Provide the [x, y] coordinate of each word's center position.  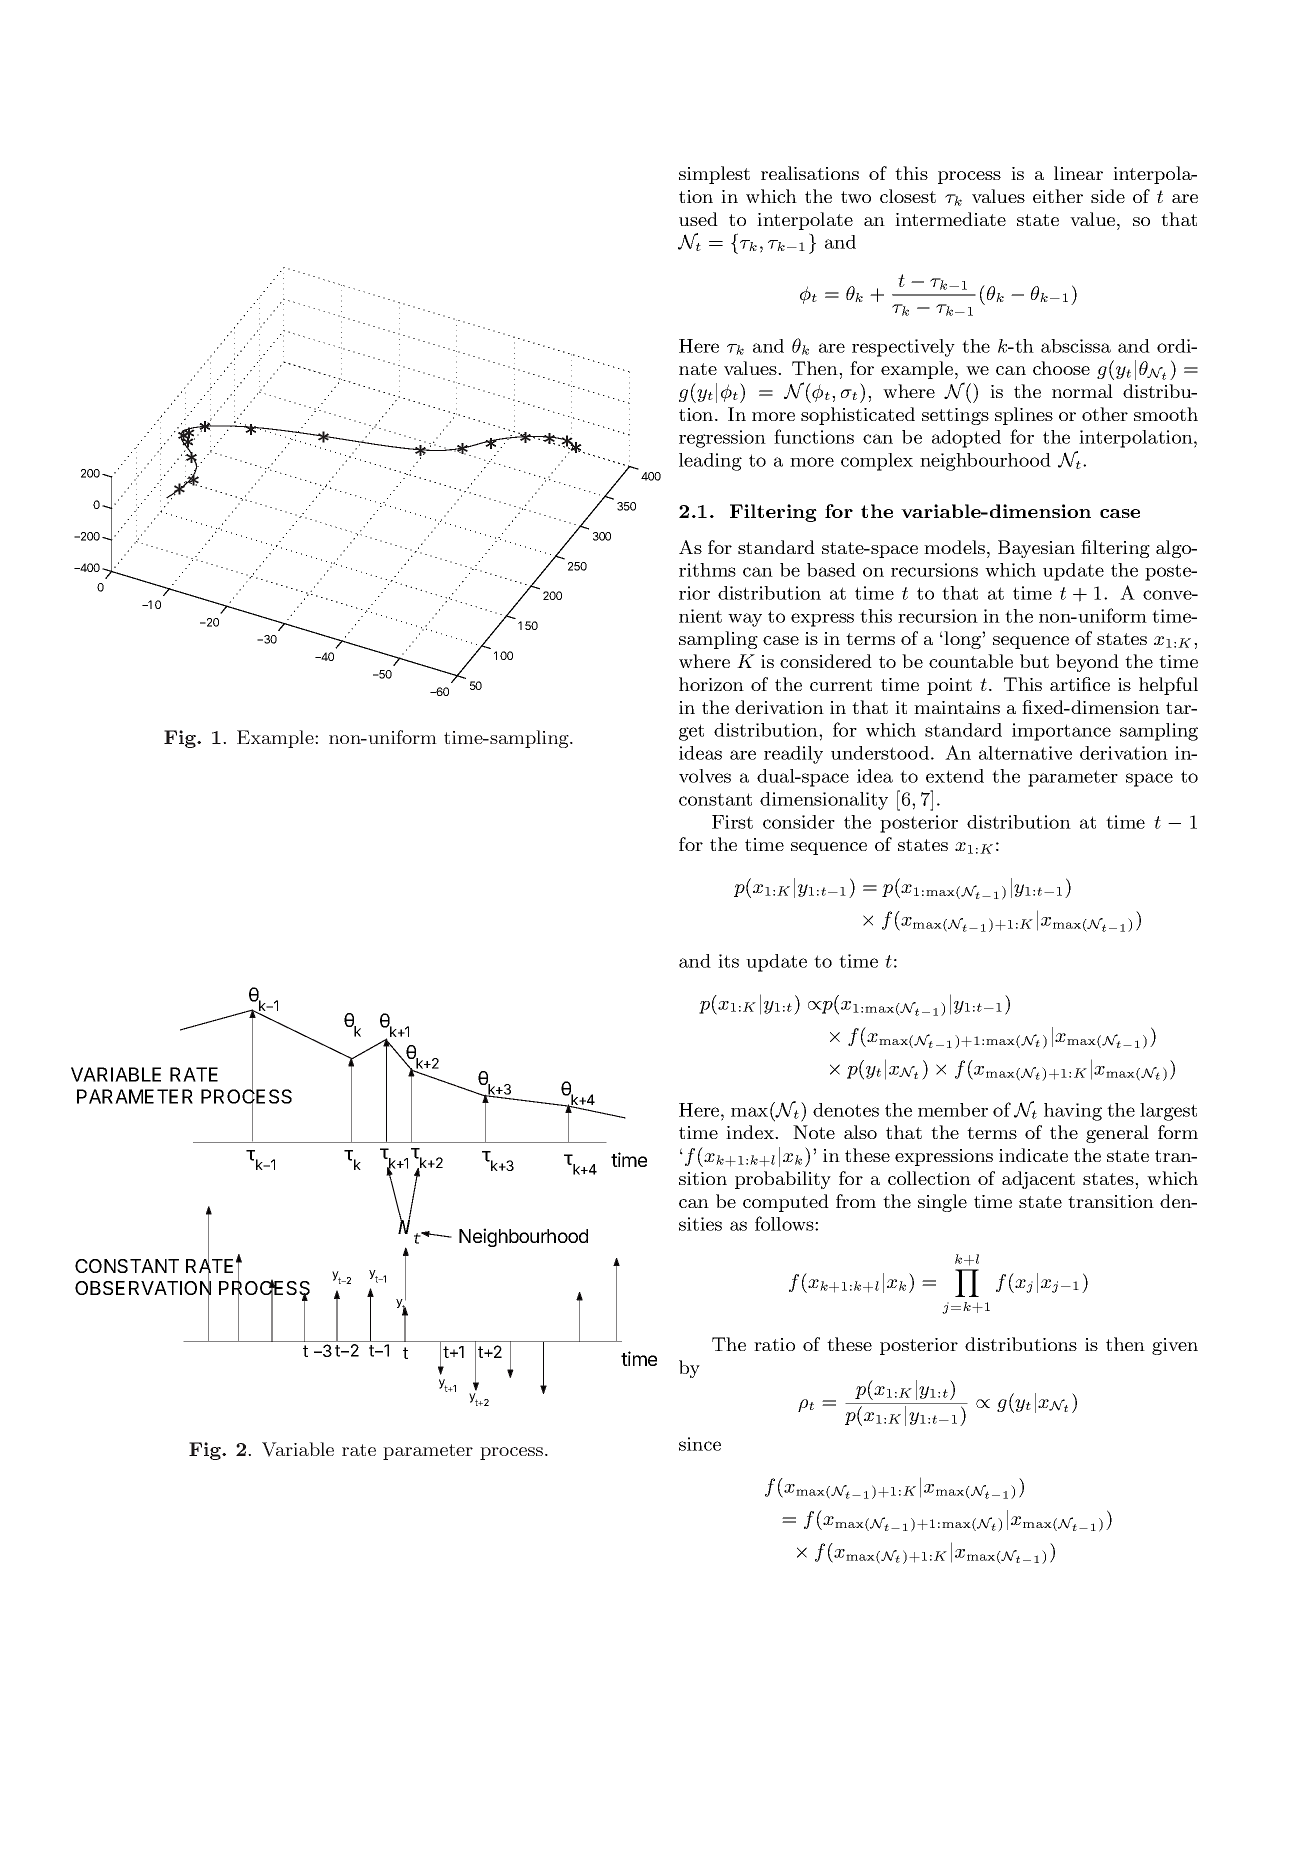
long [962, 640]
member [953, 1110]
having [1073, 1112]
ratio [774, 1344]
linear [1078, 173]
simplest [714, 175]
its [728, 961]
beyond [1087, 663]
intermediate [950, 219]
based [831, 570]
